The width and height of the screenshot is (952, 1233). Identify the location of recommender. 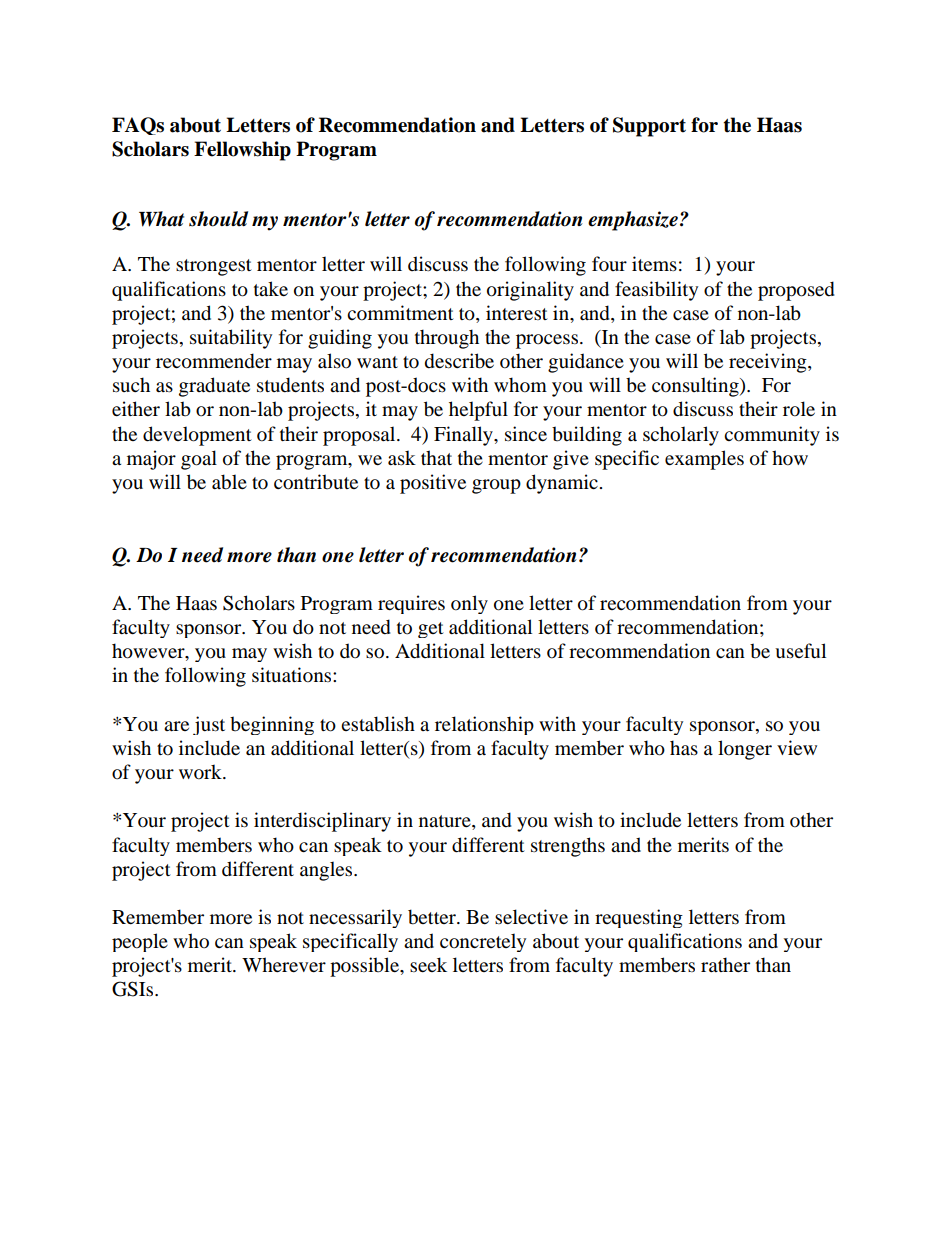
(214, 361).
